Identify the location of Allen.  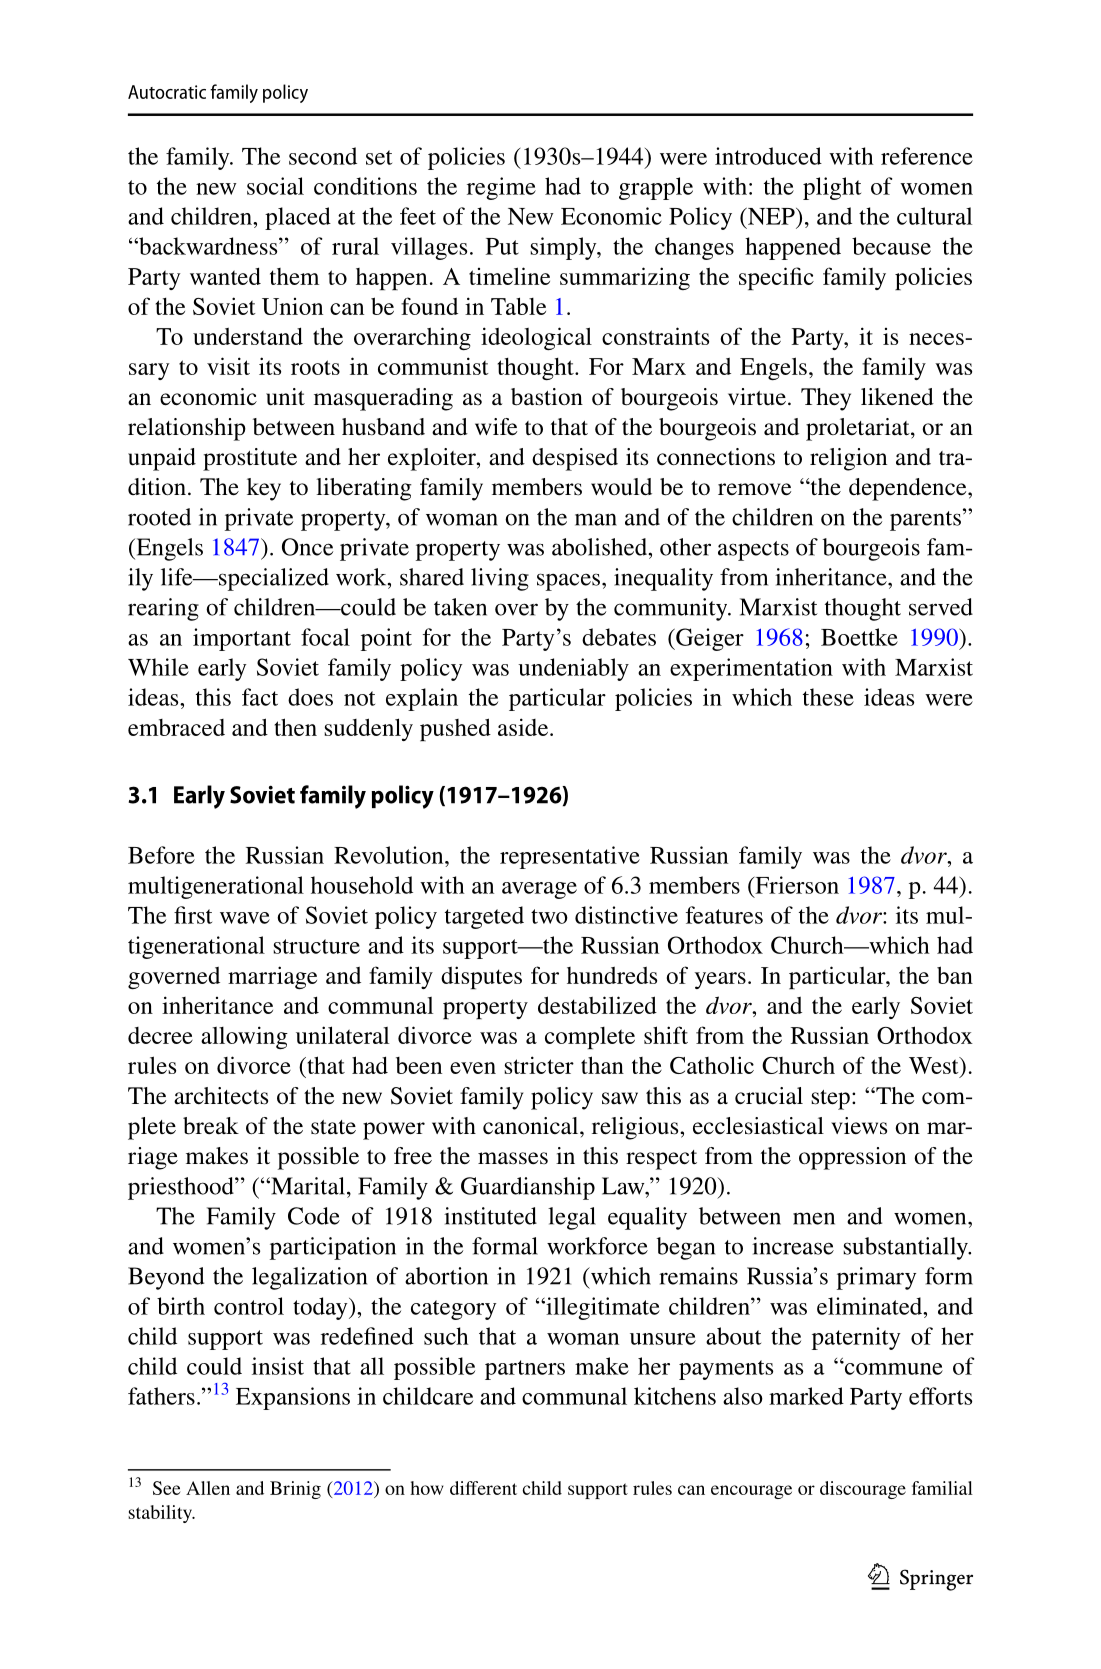
(208, 1488).
